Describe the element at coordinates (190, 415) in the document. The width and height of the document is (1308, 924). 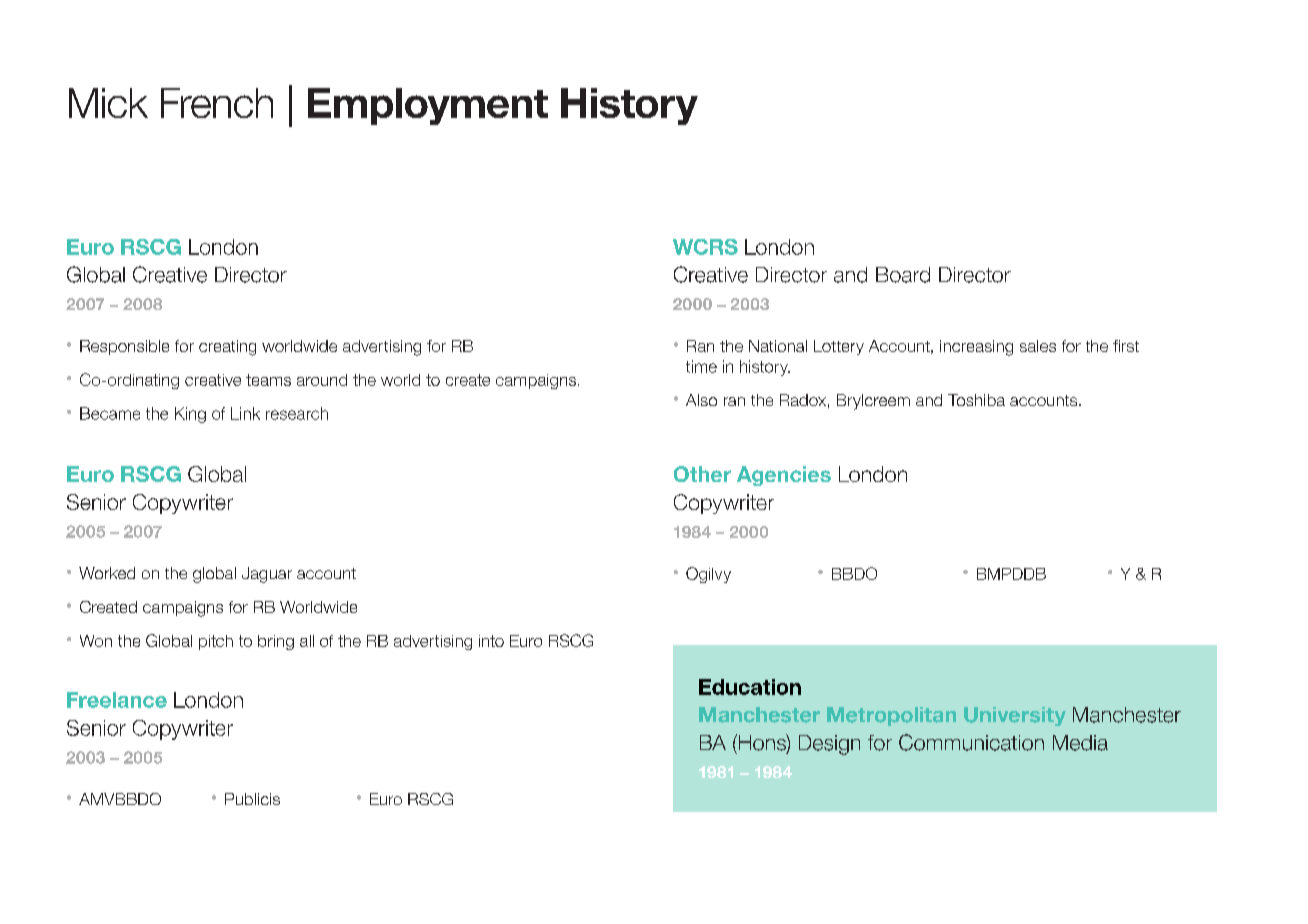
I see `King` at that location.
